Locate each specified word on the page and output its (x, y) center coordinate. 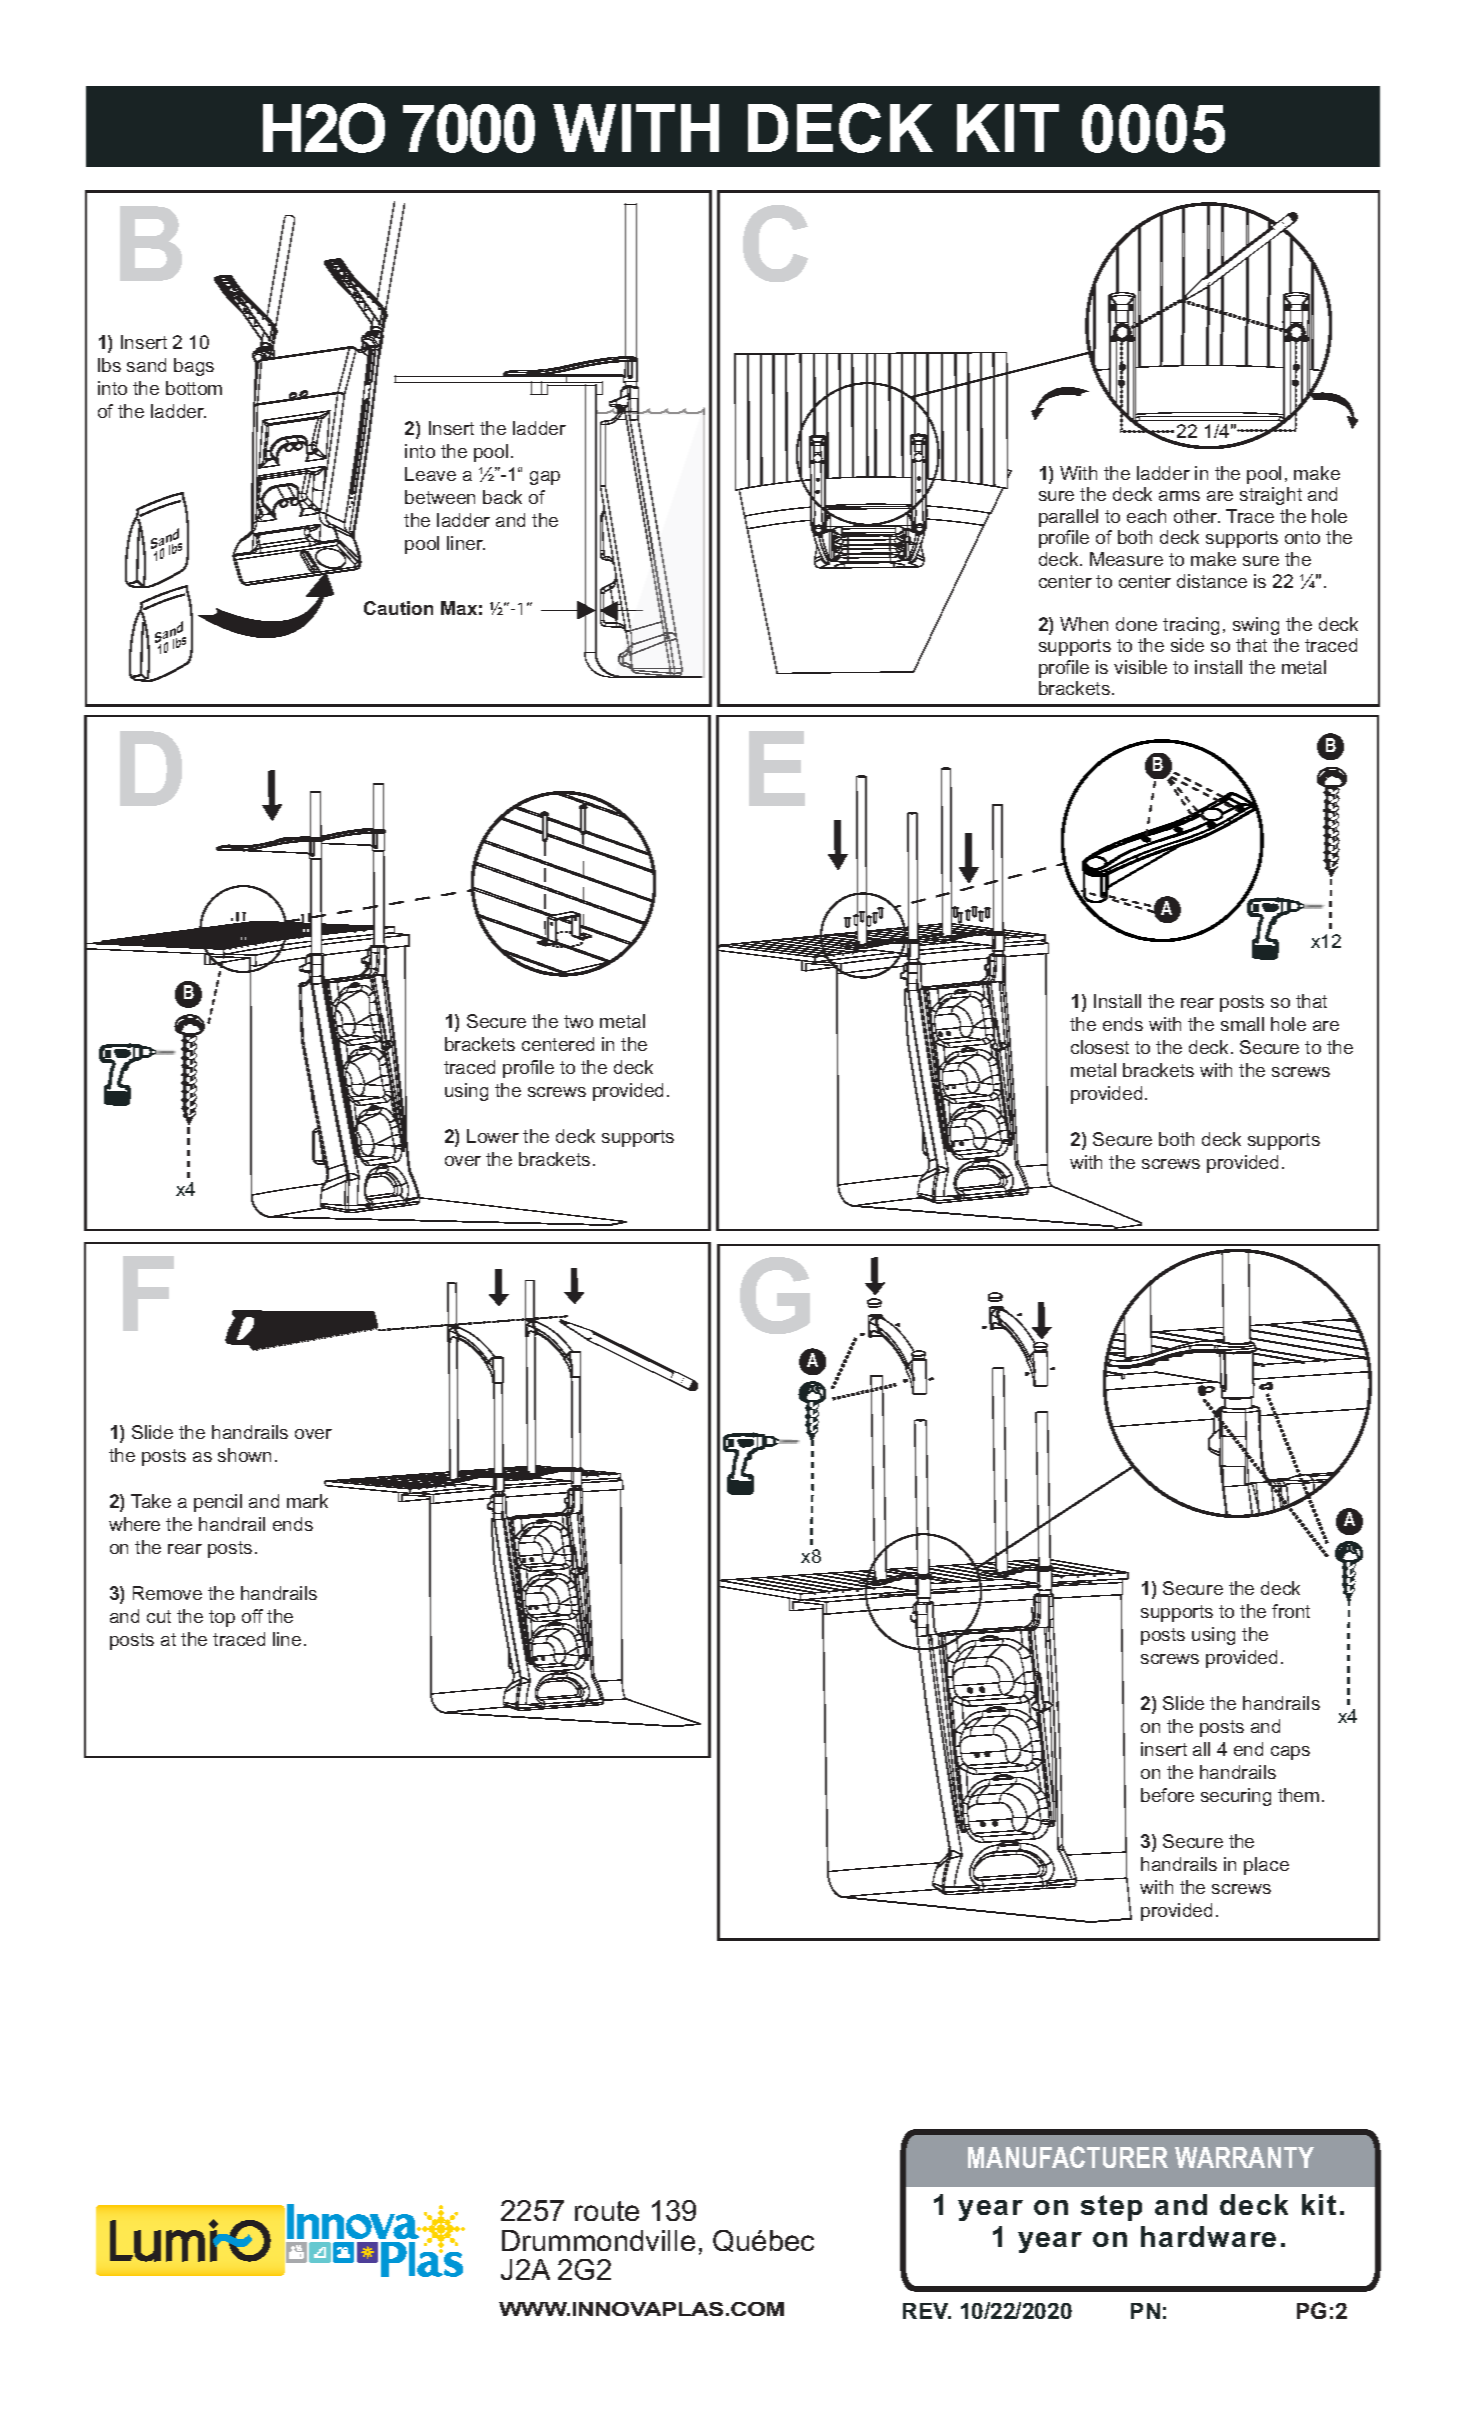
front (1291, 1611)
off (252, 1616)
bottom (194, 388)
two (578, 1021)
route (607, 2211)
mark (307, 1501)
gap (545, 478)
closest (1100, 1047)
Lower (493, 1136)
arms (1179, 496)
